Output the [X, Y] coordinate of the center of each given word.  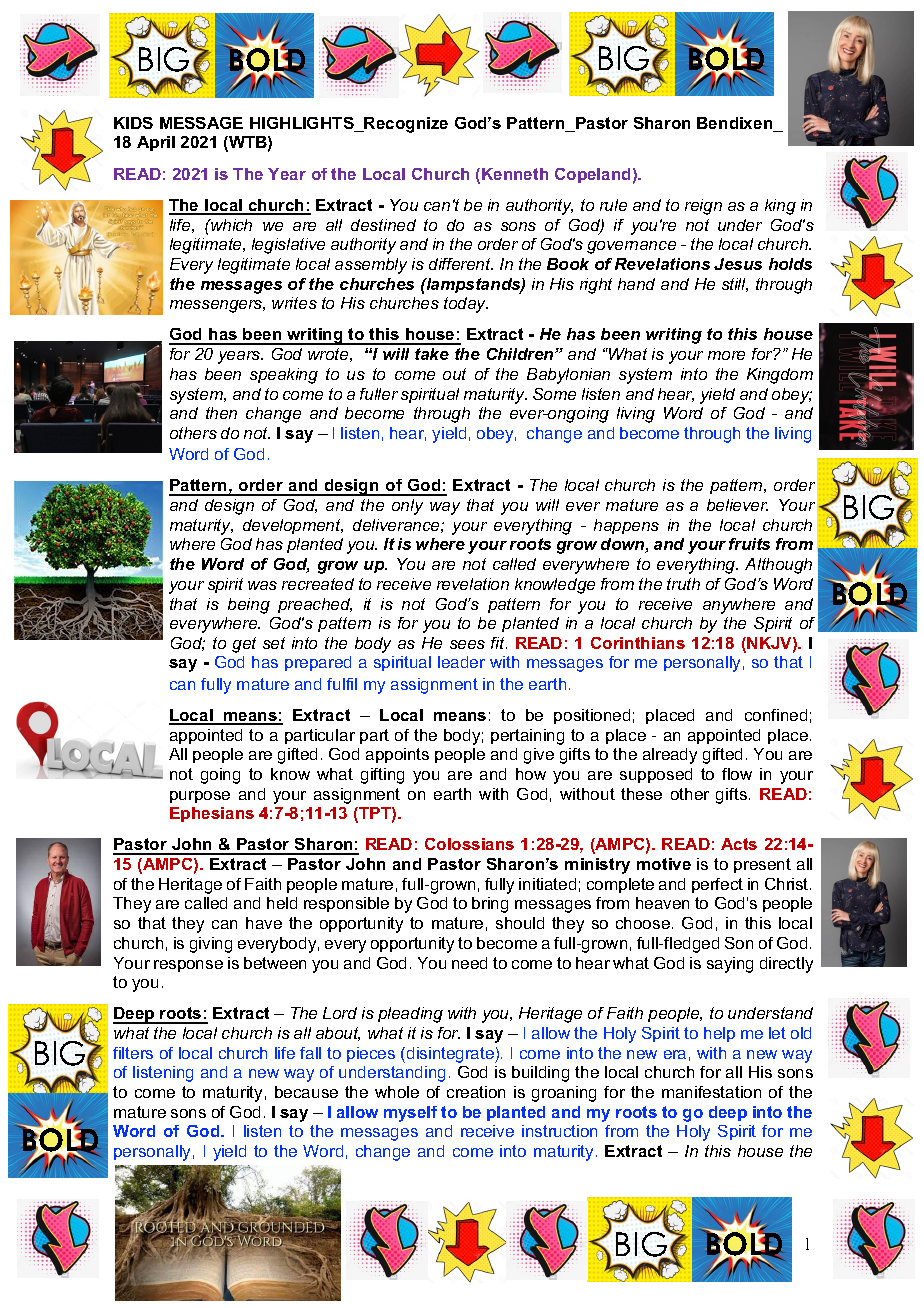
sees [467, 644]
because [306, 1092]
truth [683, 584]
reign [703, 207]
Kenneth [515, 174]
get [244, 645]
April [156, 143]
